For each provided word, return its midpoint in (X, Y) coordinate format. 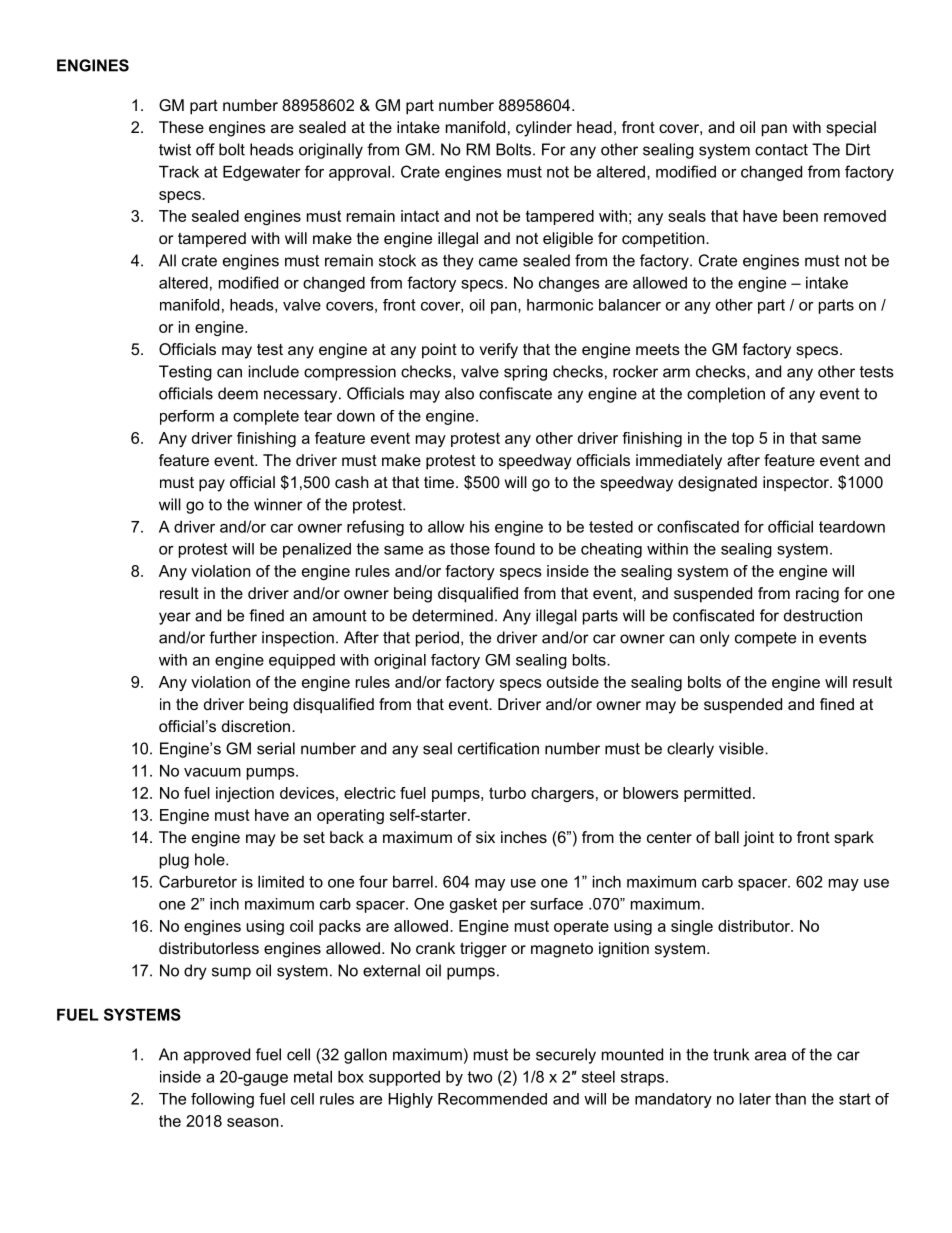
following (222, 1100)
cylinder (544, 129)
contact (781, 150)
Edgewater (262, 173)
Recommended (492, 1099)
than (790, 1099)
